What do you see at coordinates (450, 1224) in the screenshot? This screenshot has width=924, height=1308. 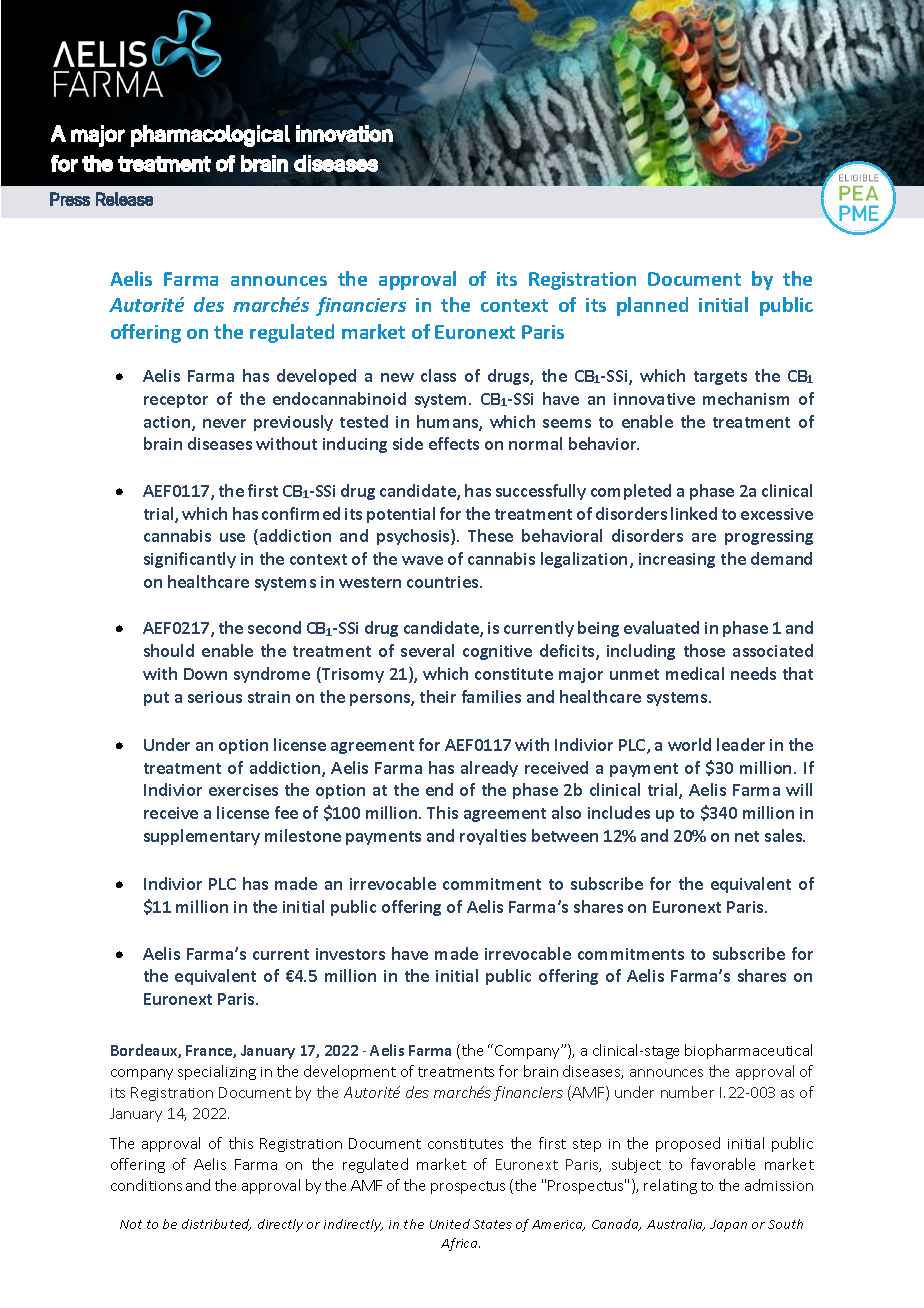 I see `United` at bounding box center [450, 1224].
